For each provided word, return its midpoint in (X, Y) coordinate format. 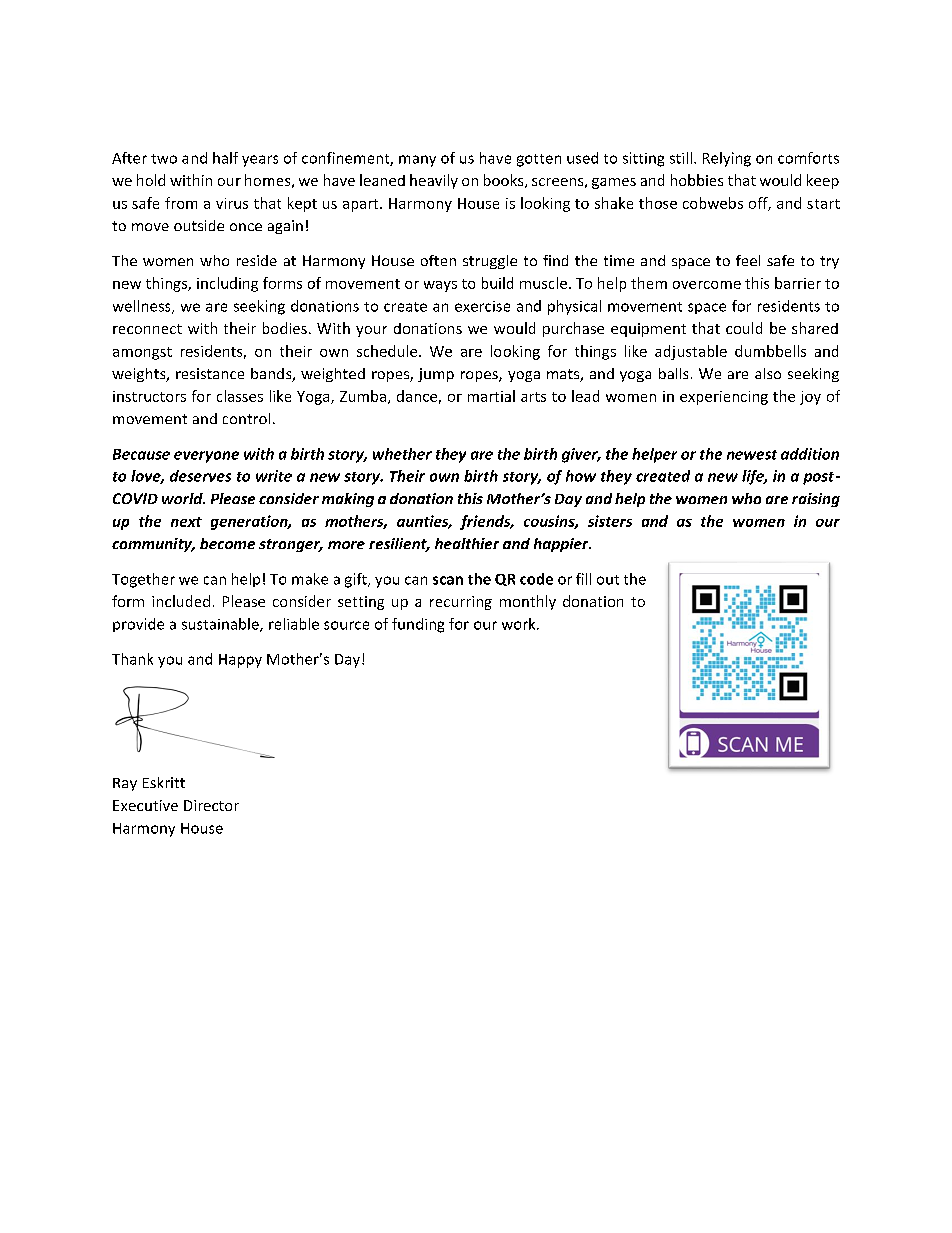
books (505, 181)
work (520, 624)
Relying (727, 159)
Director (211, 805)
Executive (145, 805)
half (225, 158)
